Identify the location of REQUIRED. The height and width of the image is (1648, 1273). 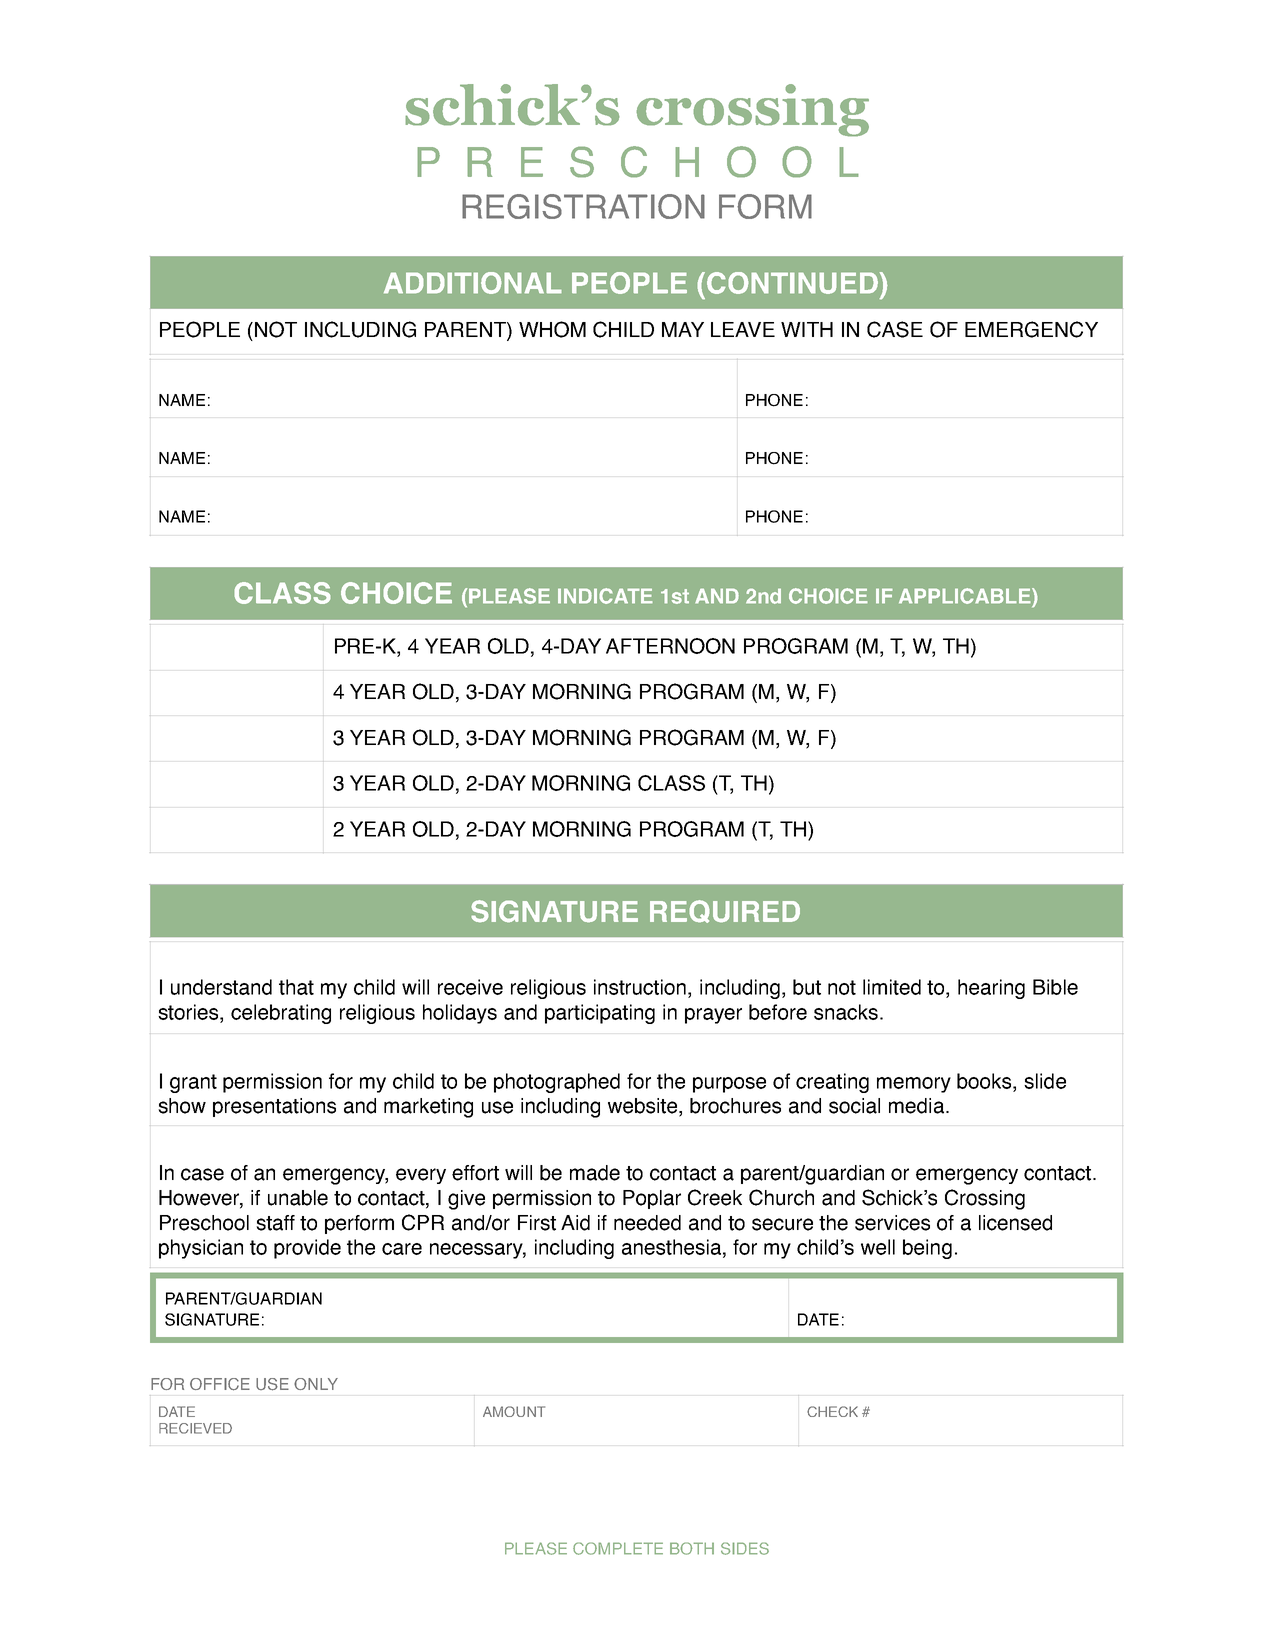
(725, 911).
